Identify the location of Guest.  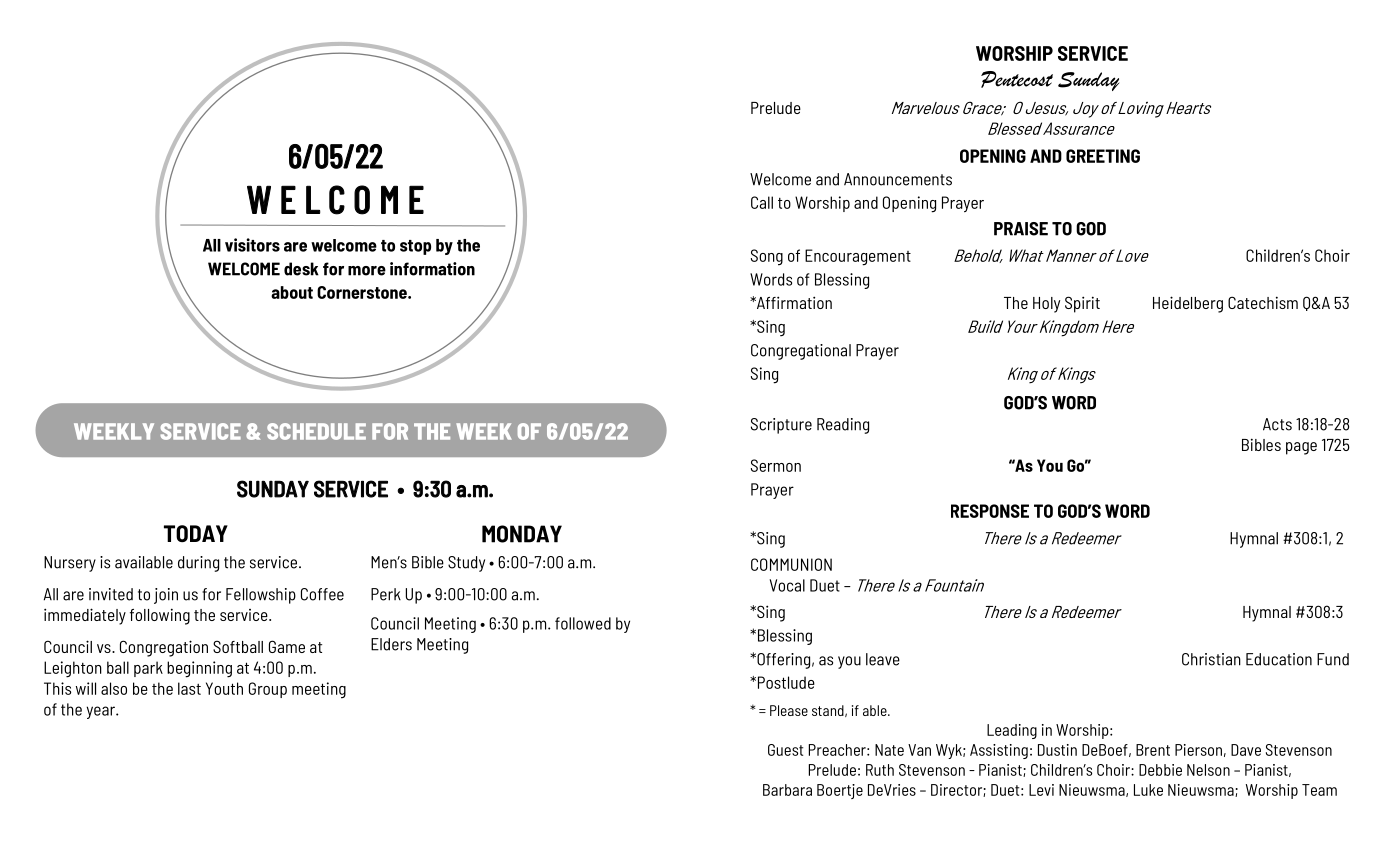
(785, 750).
